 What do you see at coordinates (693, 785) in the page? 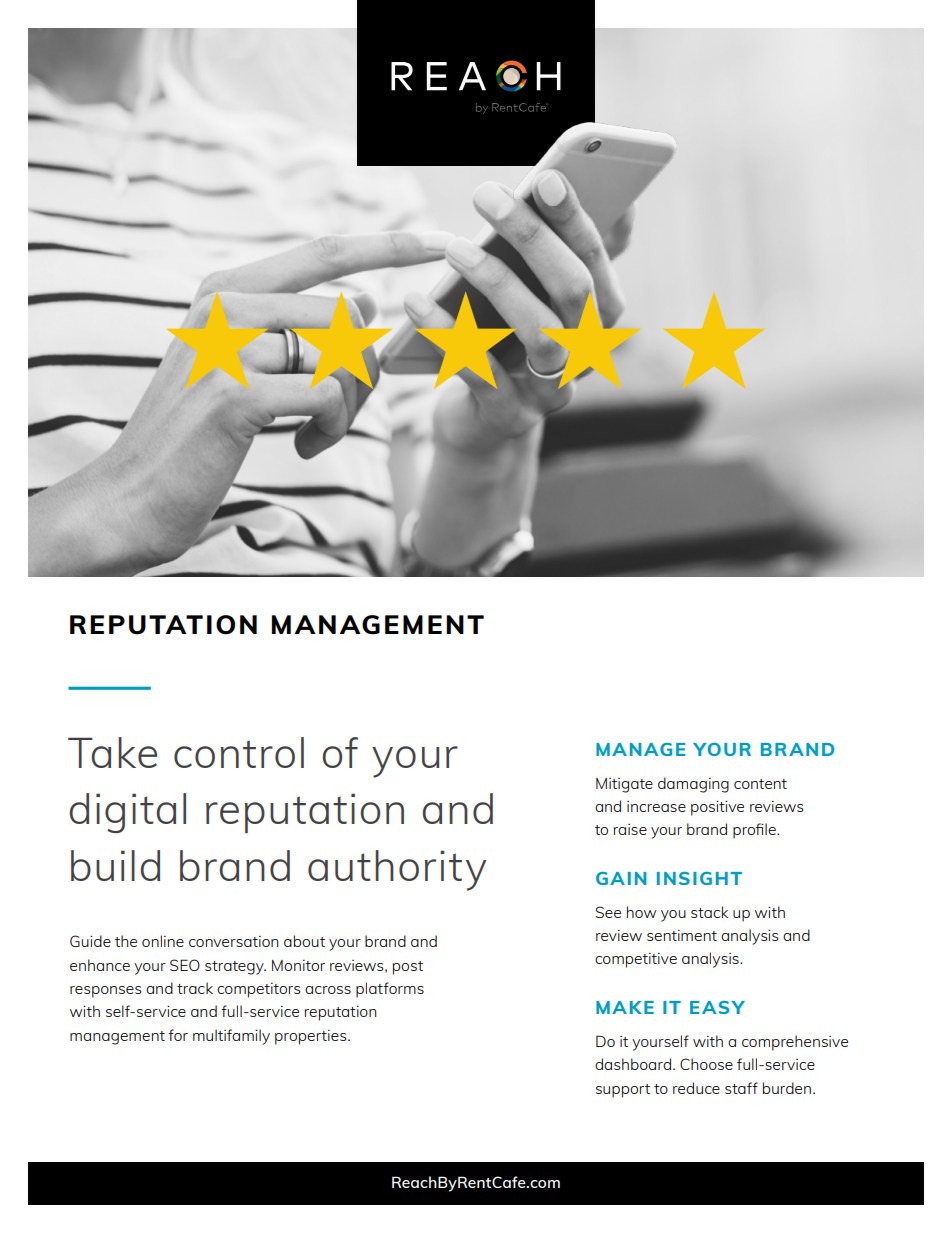
I see `damaging` at bounding box center [693, 785].
